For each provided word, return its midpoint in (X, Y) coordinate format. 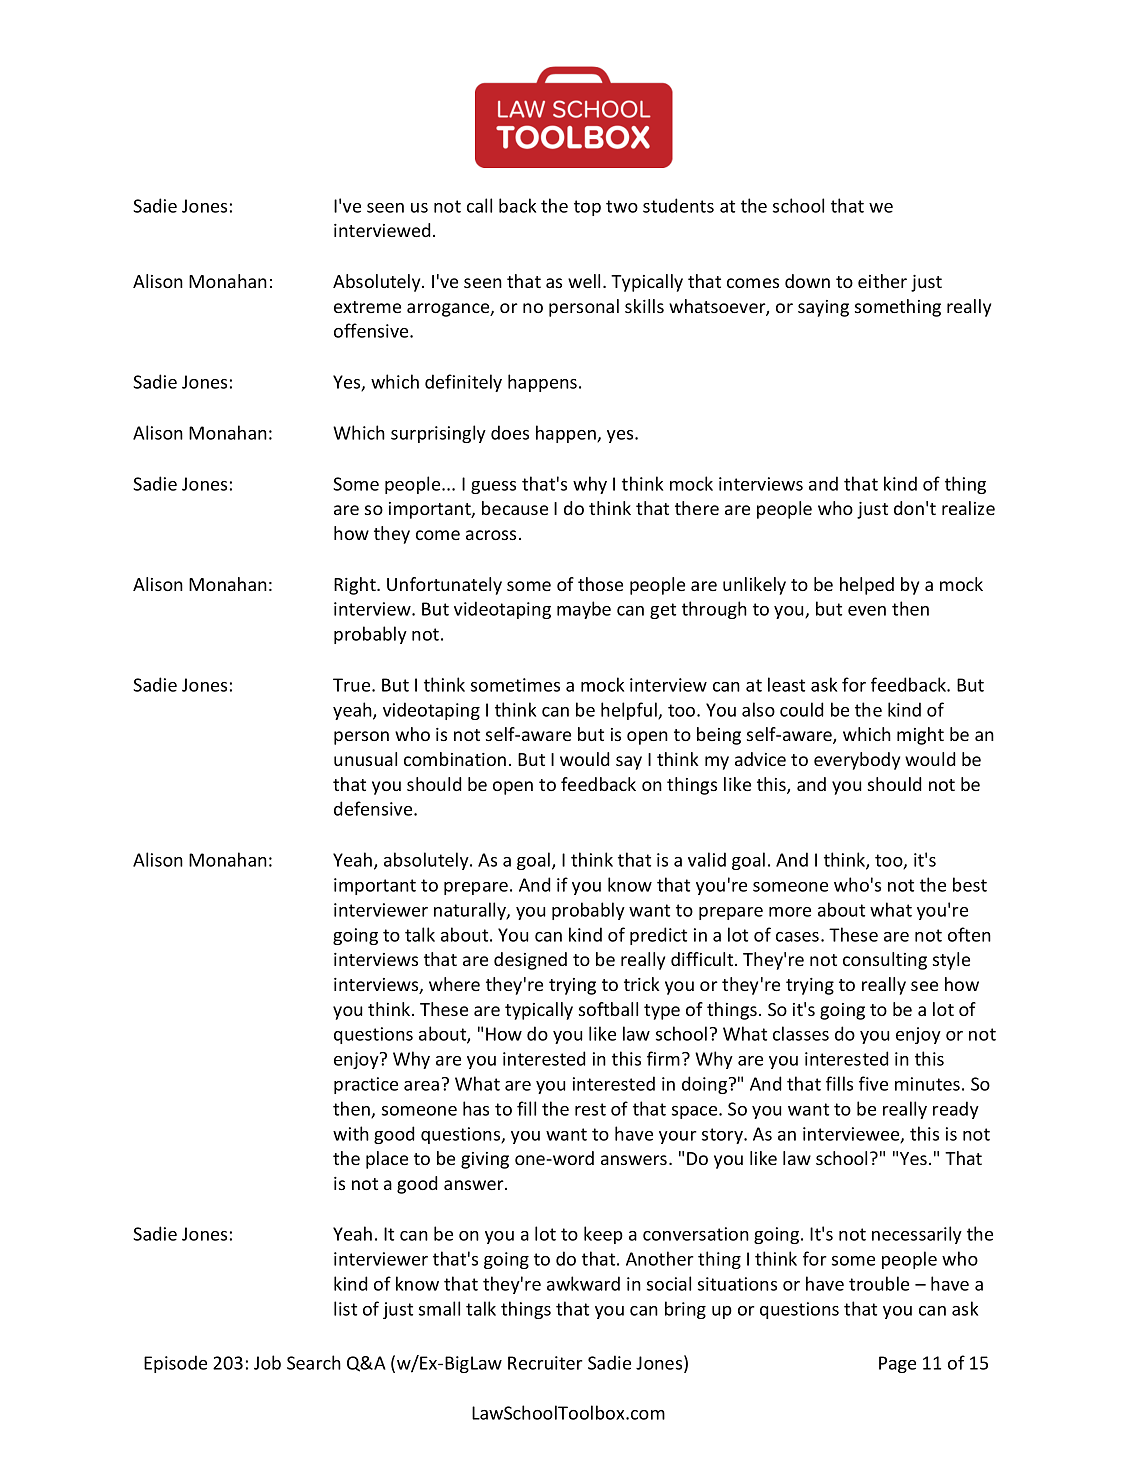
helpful (630, 711)
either (882, 281)
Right (356, 586)
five (873, 1083)
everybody (857, 761)
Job (267, 1362)
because (515, 508)
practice (366, 1085)
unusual (365, 759)
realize (968, 508)
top (587, 208)
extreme (367, 307)
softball (608, 1009)
